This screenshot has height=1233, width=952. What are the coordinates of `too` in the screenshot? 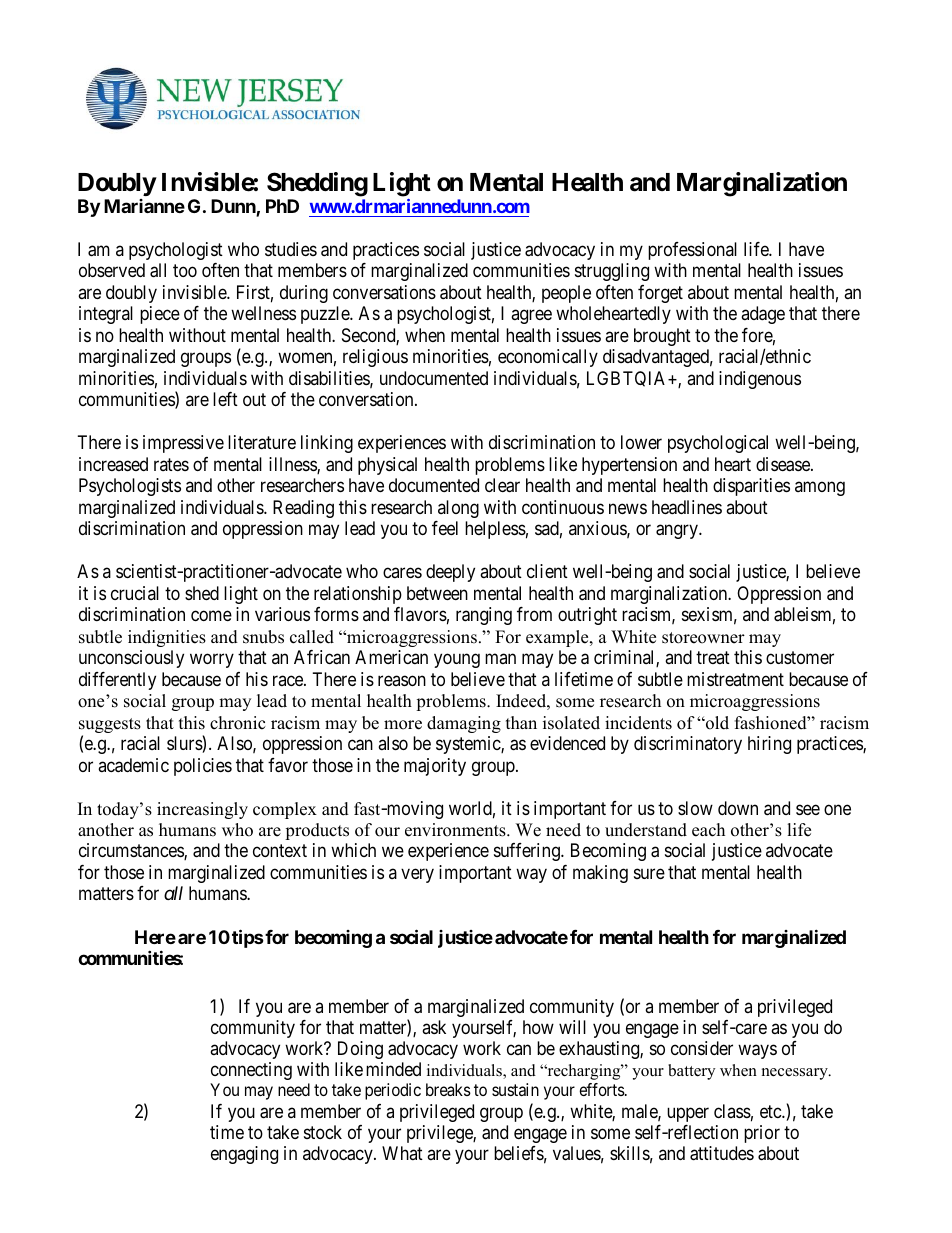 It's located at (185, 270).
